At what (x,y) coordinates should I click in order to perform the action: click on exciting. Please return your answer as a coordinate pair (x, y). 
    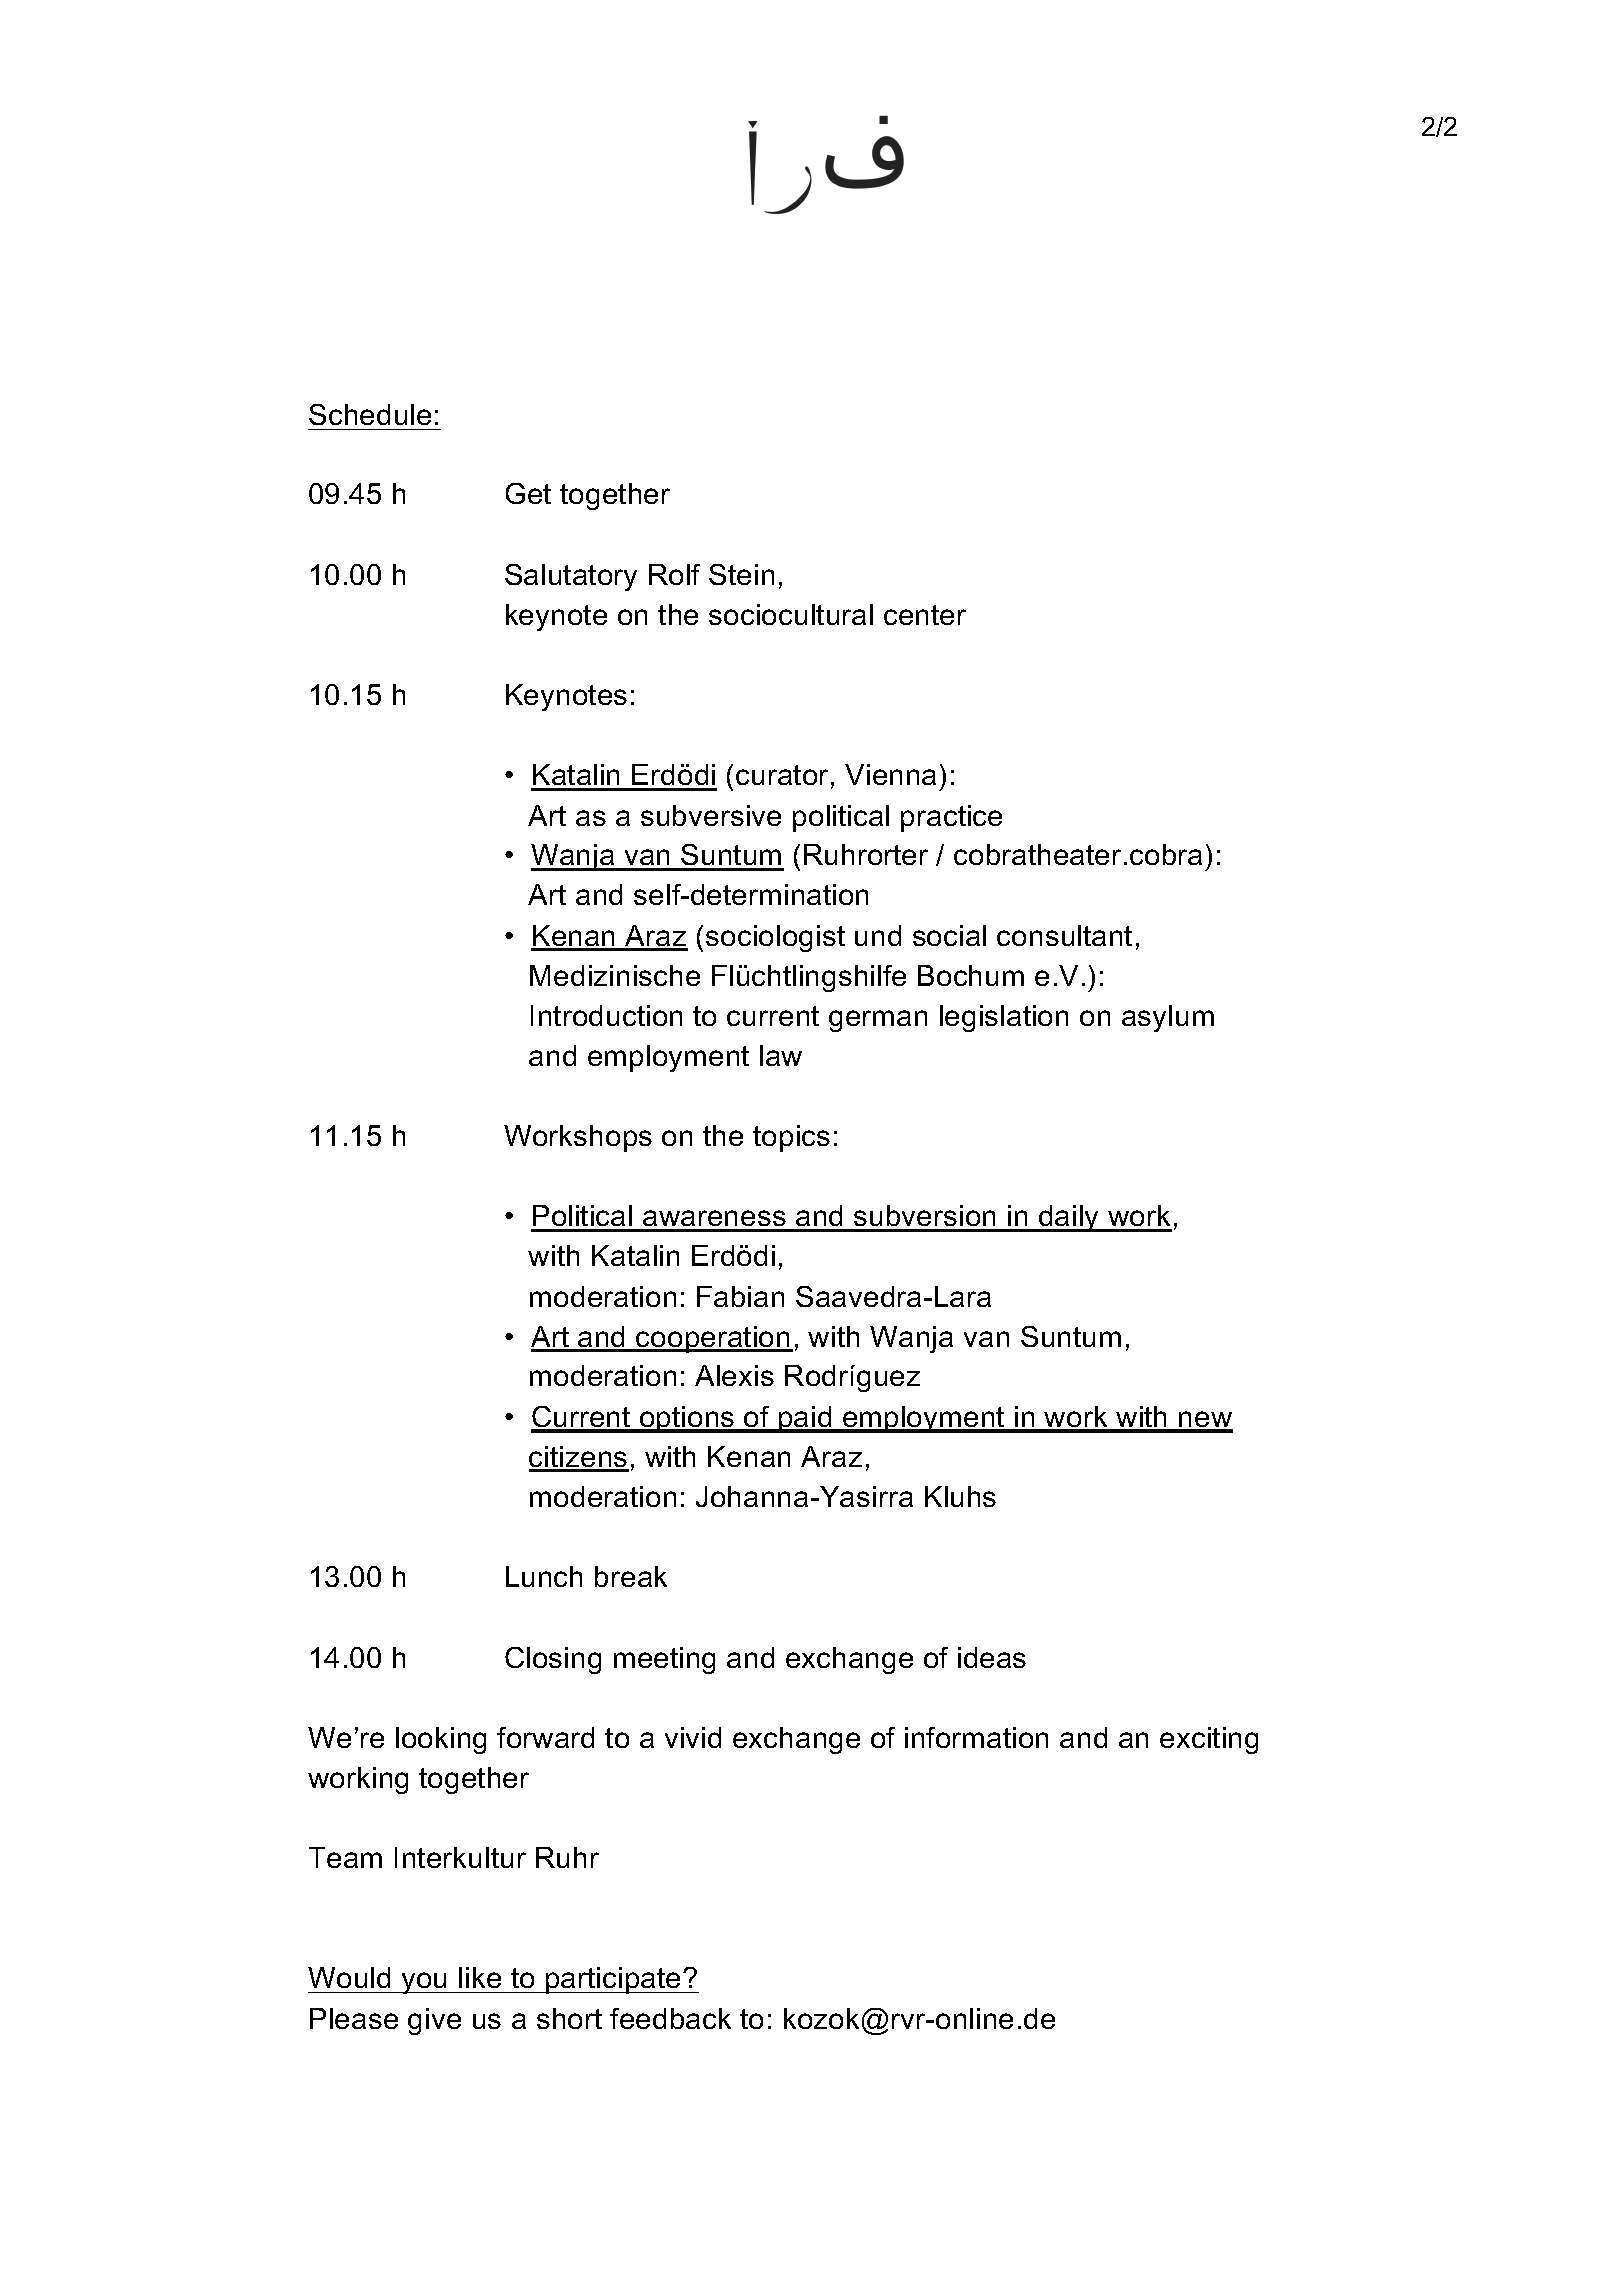
    Looking at the image, I should click on (1209, 1740).
